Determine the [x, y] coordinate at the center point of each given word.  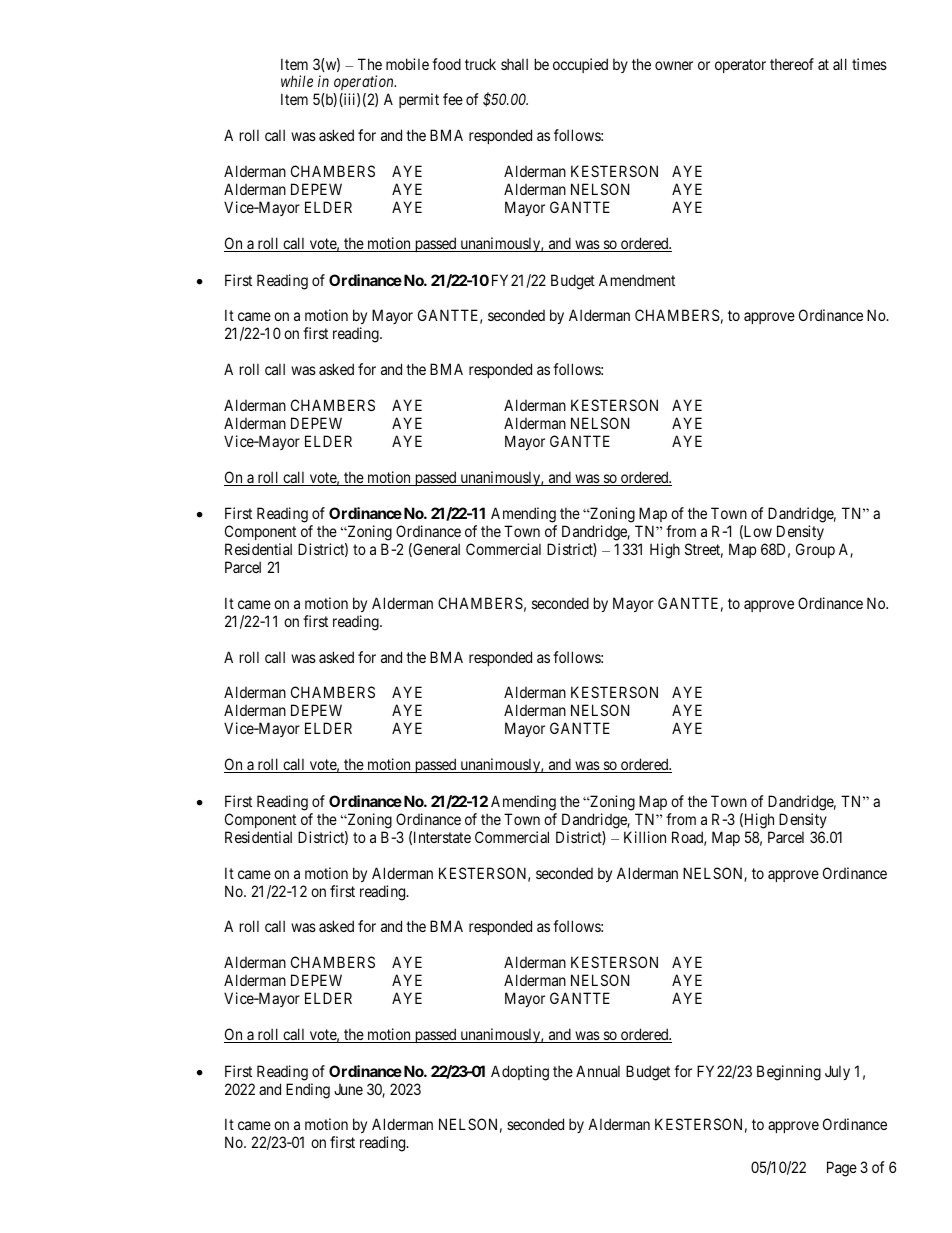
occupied [580, 65]
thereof [792, 64]
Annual [598, 1071]
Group [815, 550]
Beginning [789, 1073]
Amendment [637, 280]
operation [364, 84]
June [348, 1089]
